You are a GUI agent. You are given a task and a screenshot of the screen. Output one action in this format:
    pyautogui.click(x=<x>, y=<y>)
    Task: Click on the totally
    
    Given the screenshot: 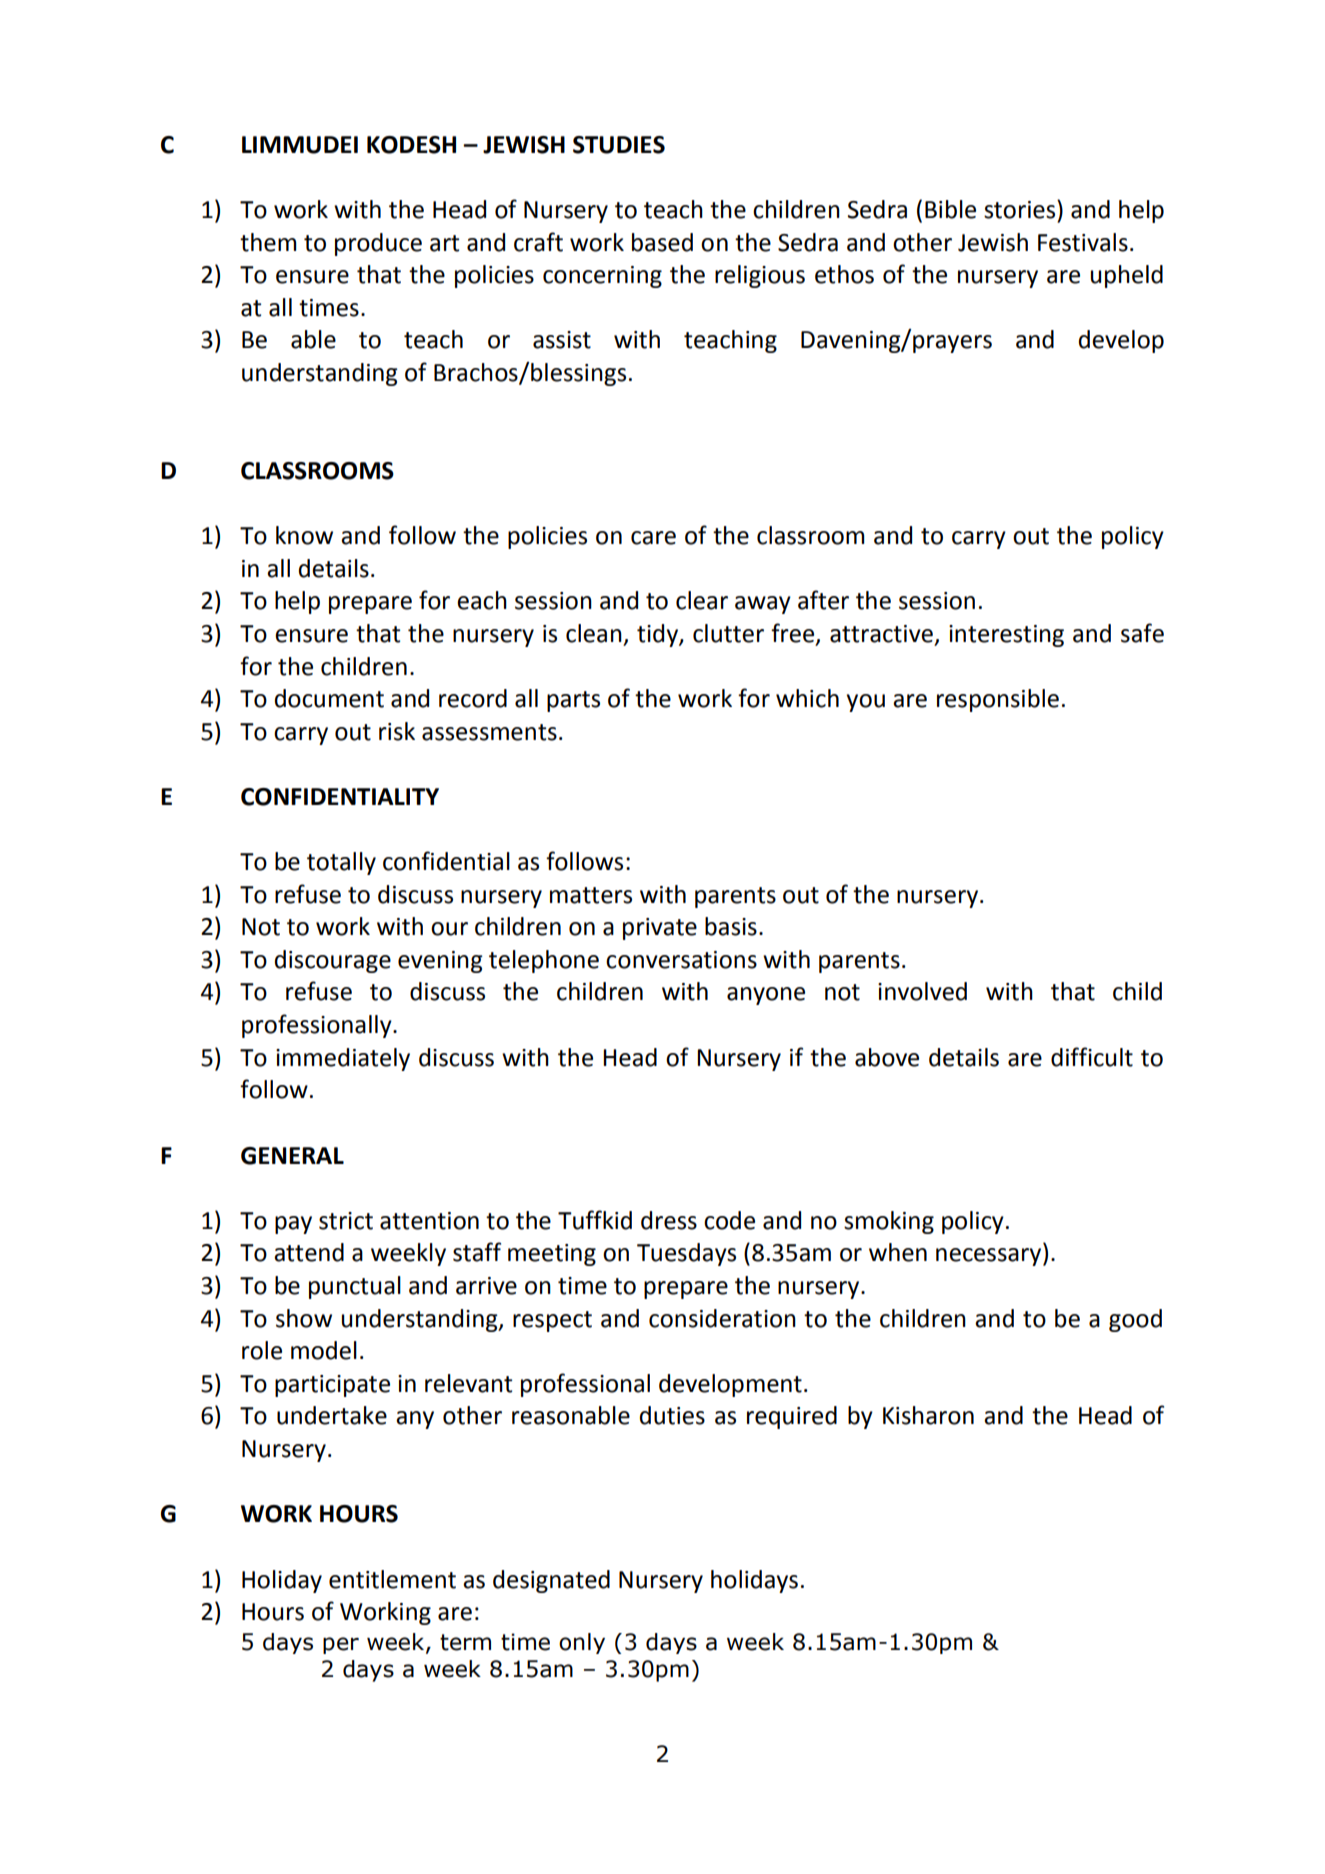 What is the action you would take?
    pyautogui.click(x=341, y=863)
